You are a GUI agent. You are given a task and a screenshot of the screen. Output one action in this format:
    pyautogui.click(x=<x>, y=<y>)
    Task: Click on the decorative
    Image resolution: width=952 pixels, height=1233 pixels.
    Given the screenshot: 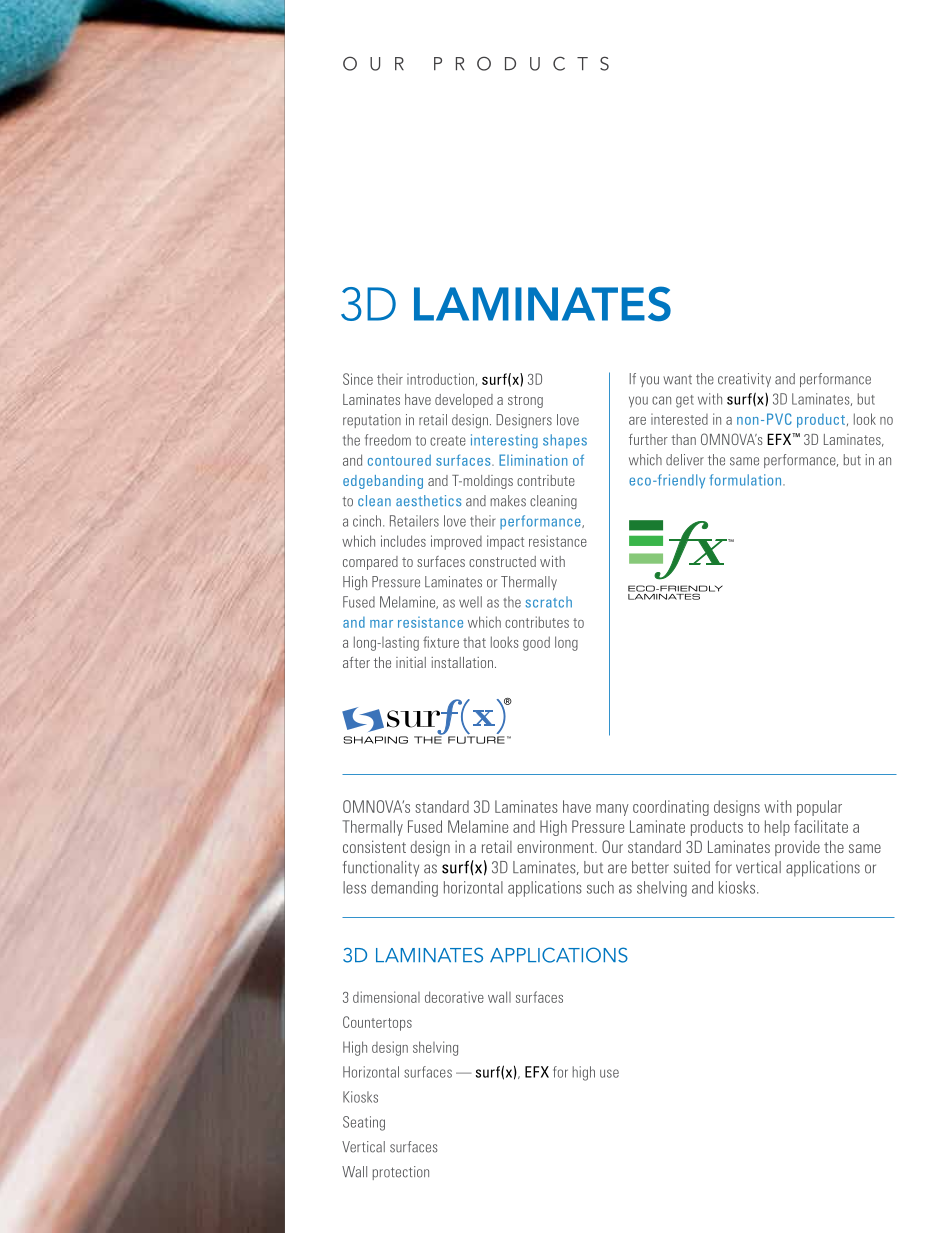 What is the action you would take?
    pyautogui.click(x=454, y=997)
